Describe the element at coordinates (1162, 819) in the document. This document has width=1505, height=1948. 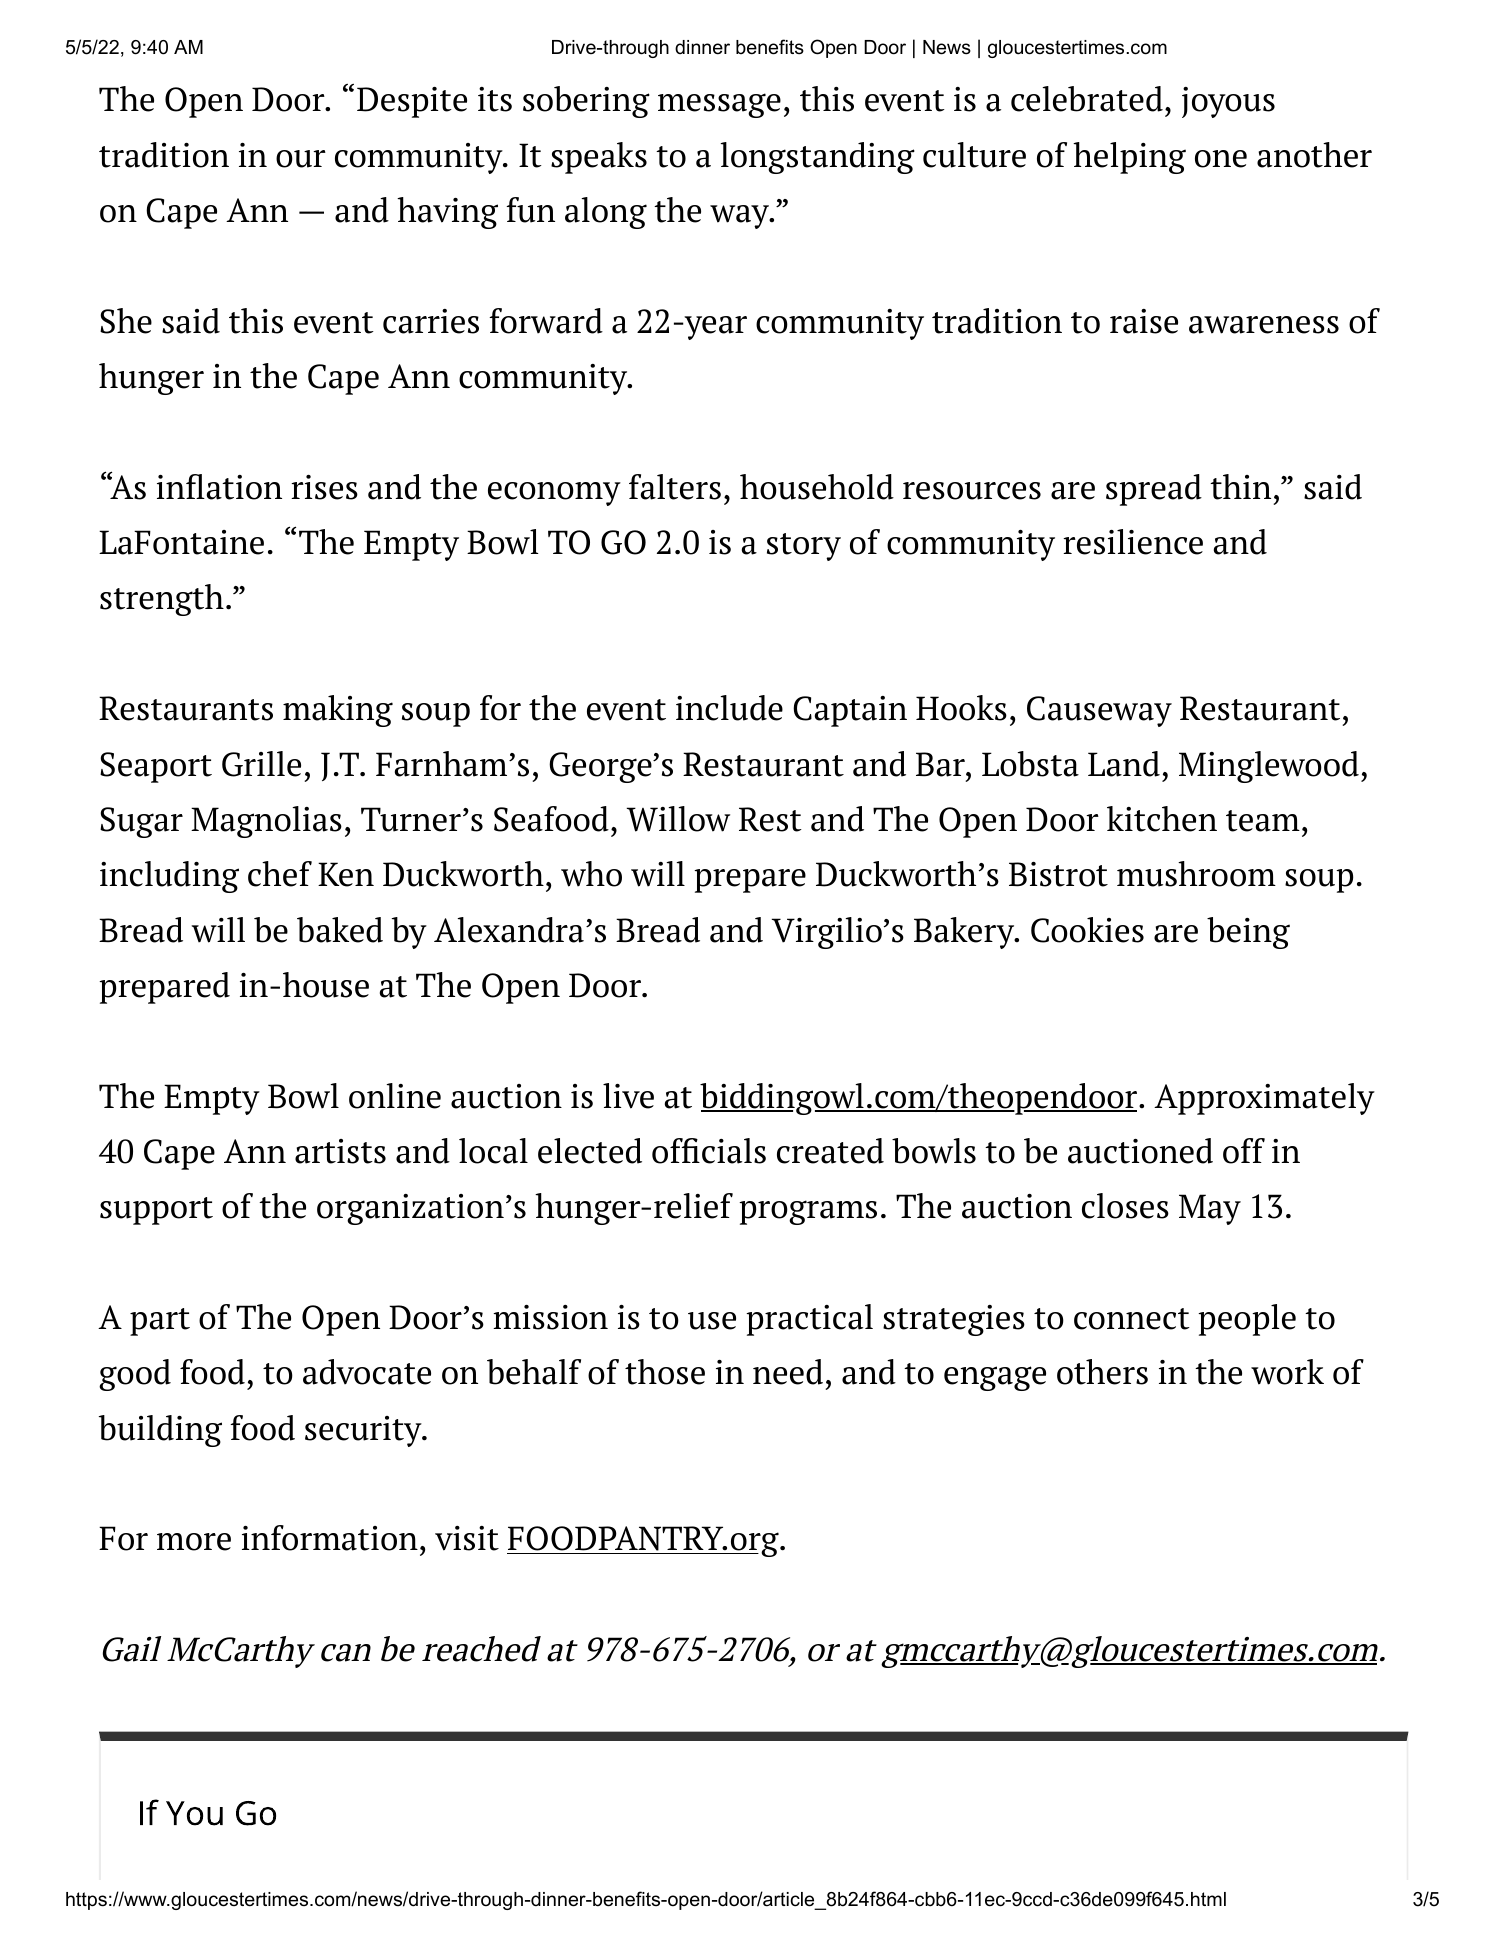
I see `kitchen` at that location.
